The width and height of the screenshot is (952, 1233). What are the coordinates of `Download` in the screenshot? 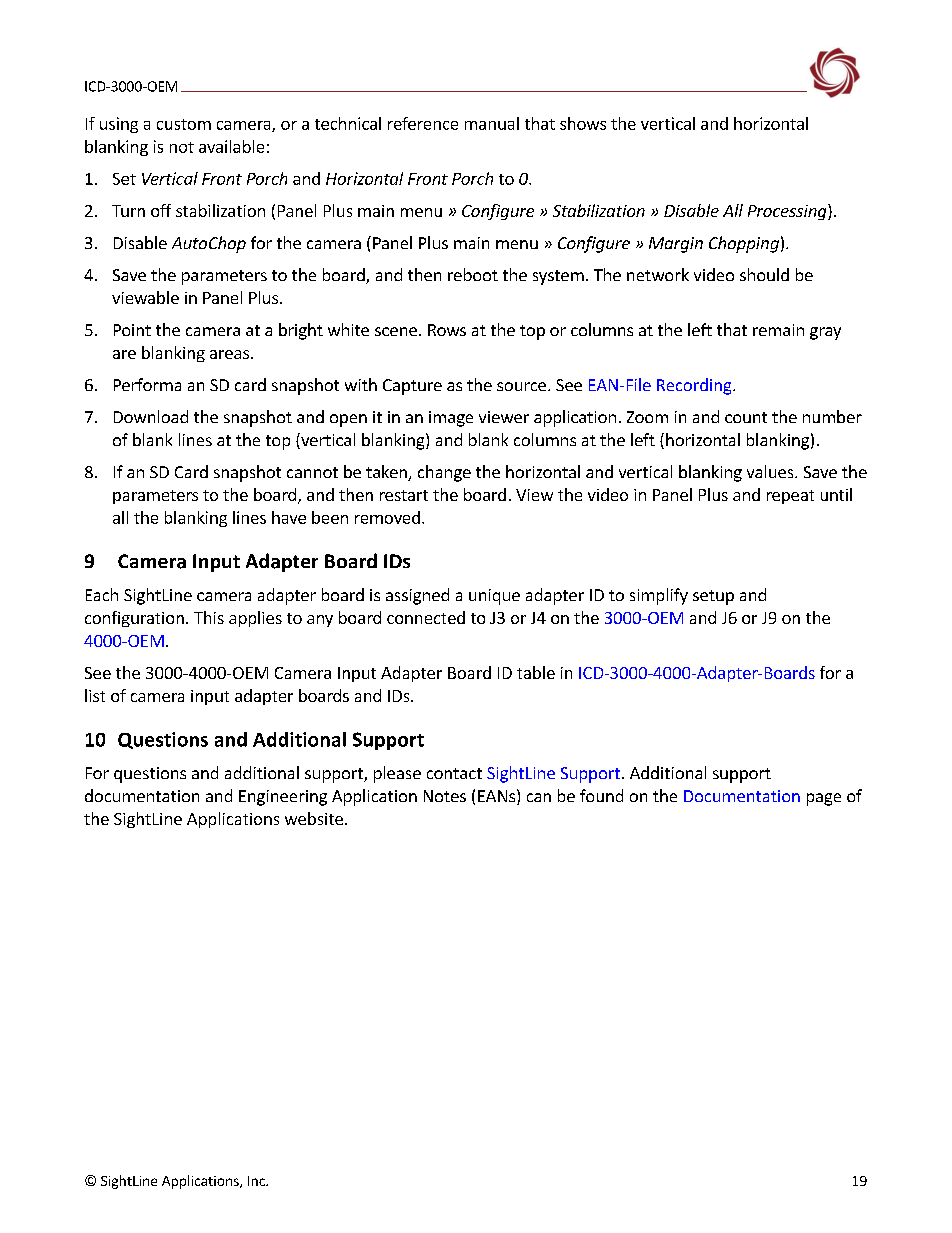 It's located at (151, 416).
